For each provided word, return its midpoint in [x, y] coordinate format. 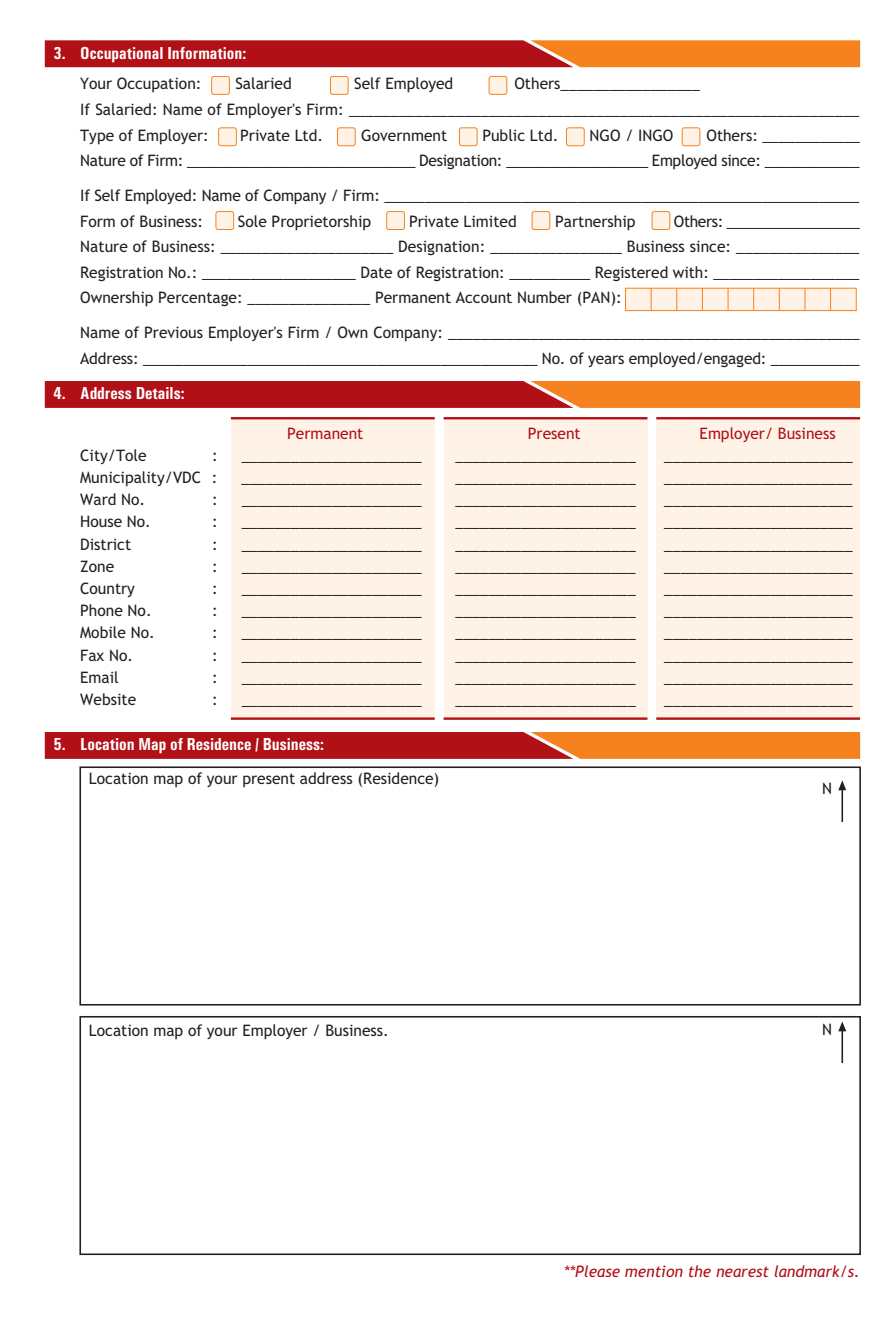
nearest [742, 1271]
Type [97, 137]
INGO [656, 135]
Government [404, 135]
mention [654, 1271]
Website [108, 699]
